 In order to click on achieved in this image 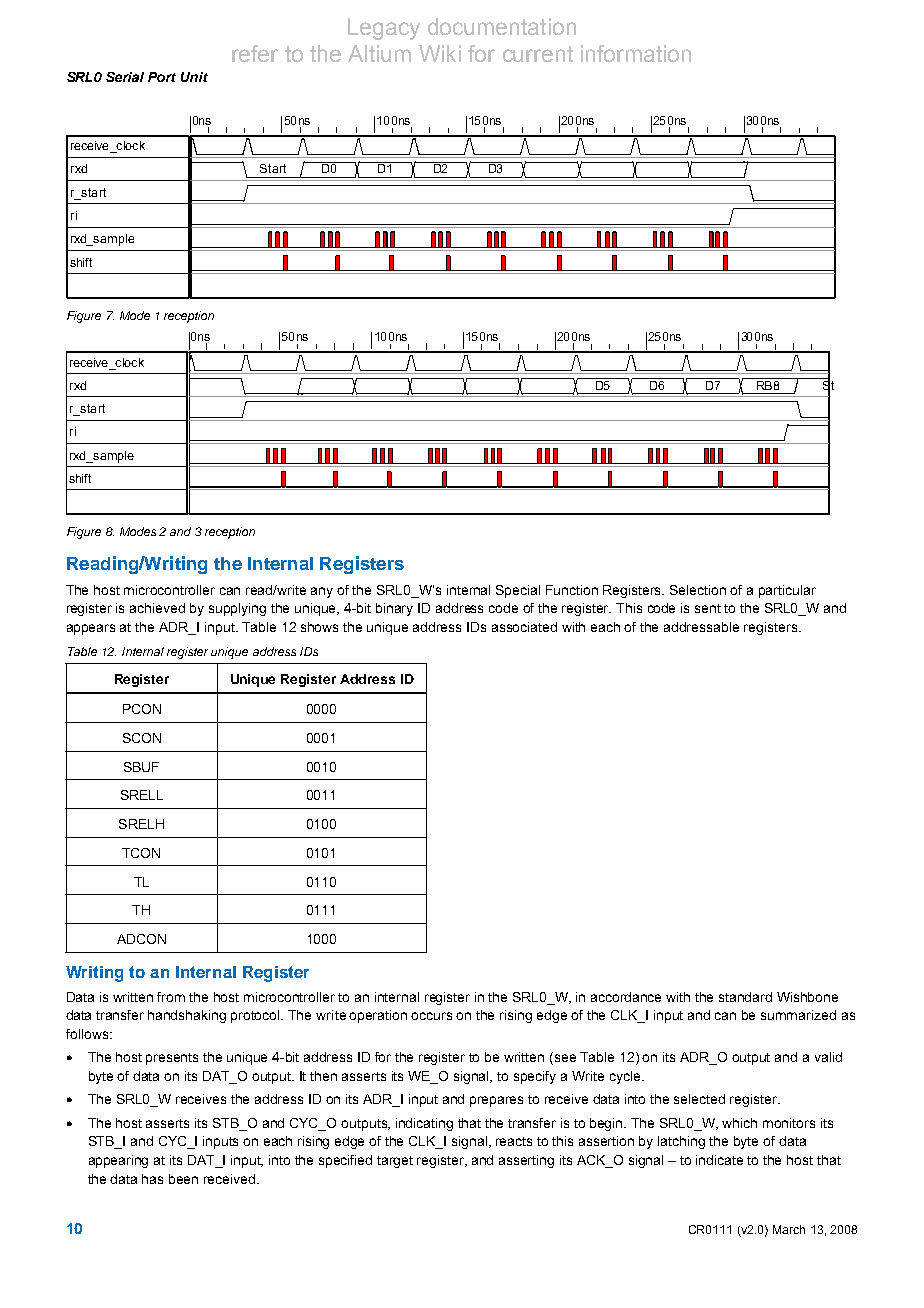, I will do `click(157, 608)`.
